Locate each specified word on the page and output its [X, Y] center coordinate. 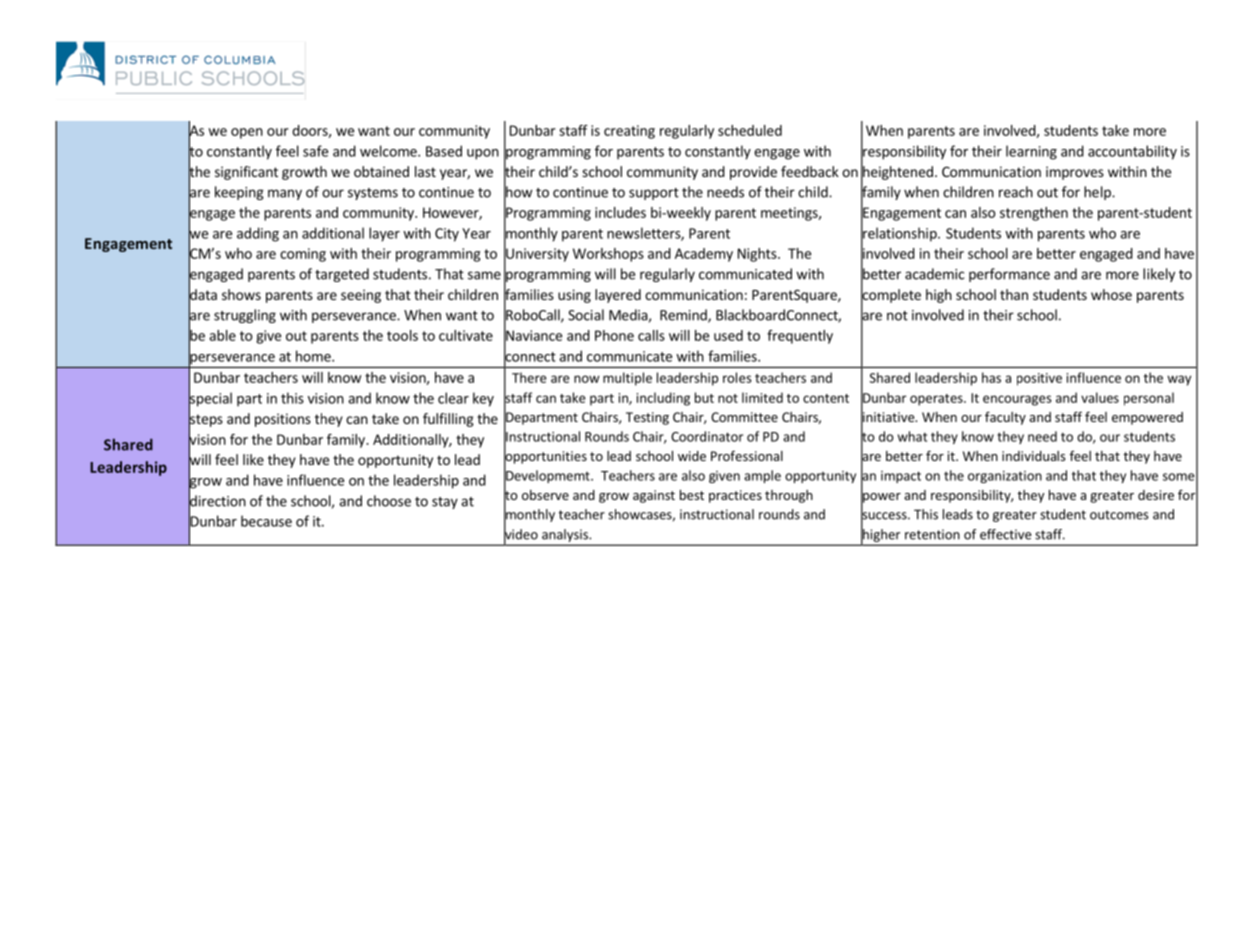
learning [1031, 152]
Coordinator [707, 436]
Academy [704, 255]
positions [283, 420]
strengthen [1034, 214]
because [266, 521]
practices [735, 496]
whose [1111, 294]
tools [402, 335]
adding [258, 234]
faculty [1005, 418]
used [728, 335]
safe [315, 151]
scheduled [750, 130]
